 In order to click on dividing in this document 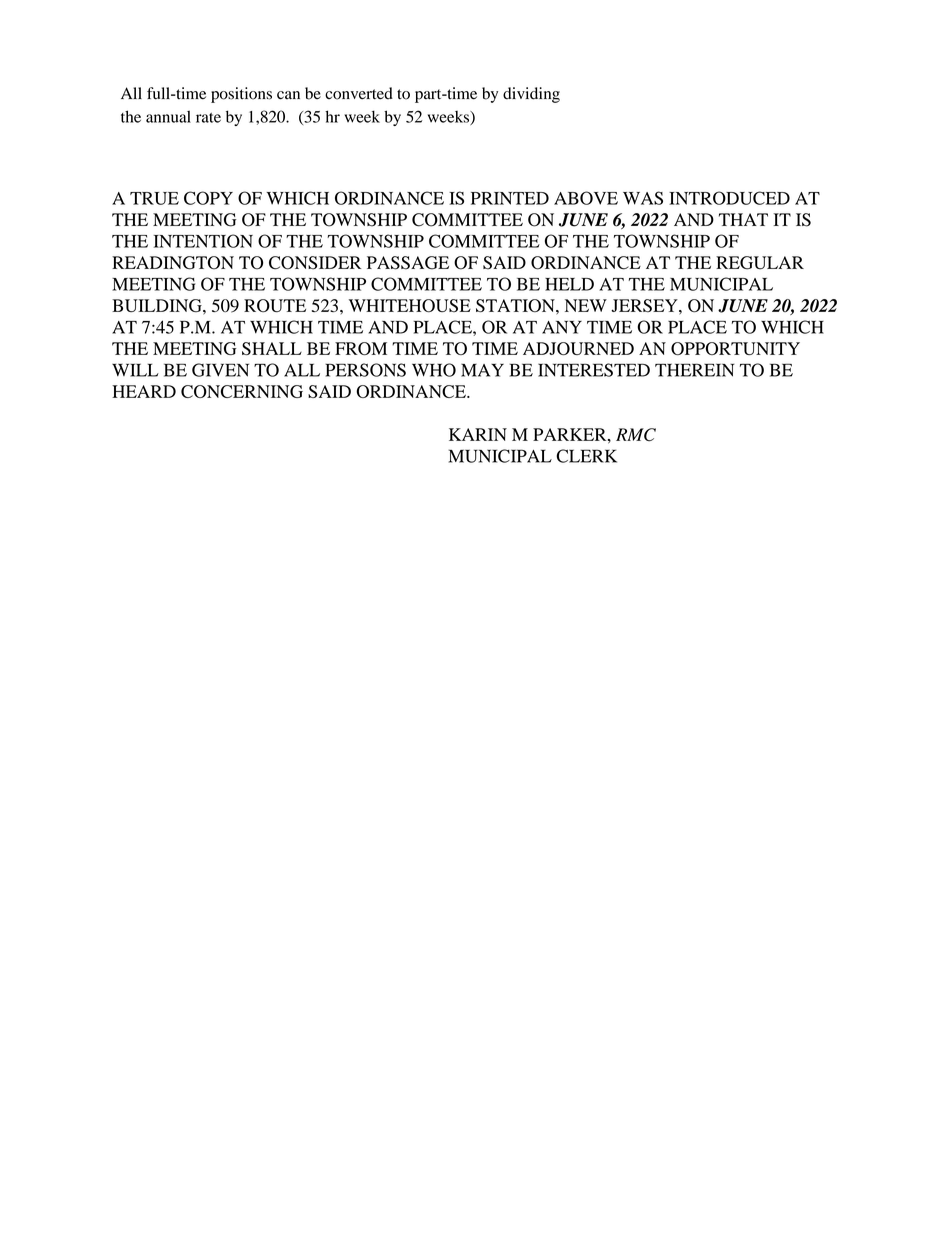, I will do `click(531, 95)`.
